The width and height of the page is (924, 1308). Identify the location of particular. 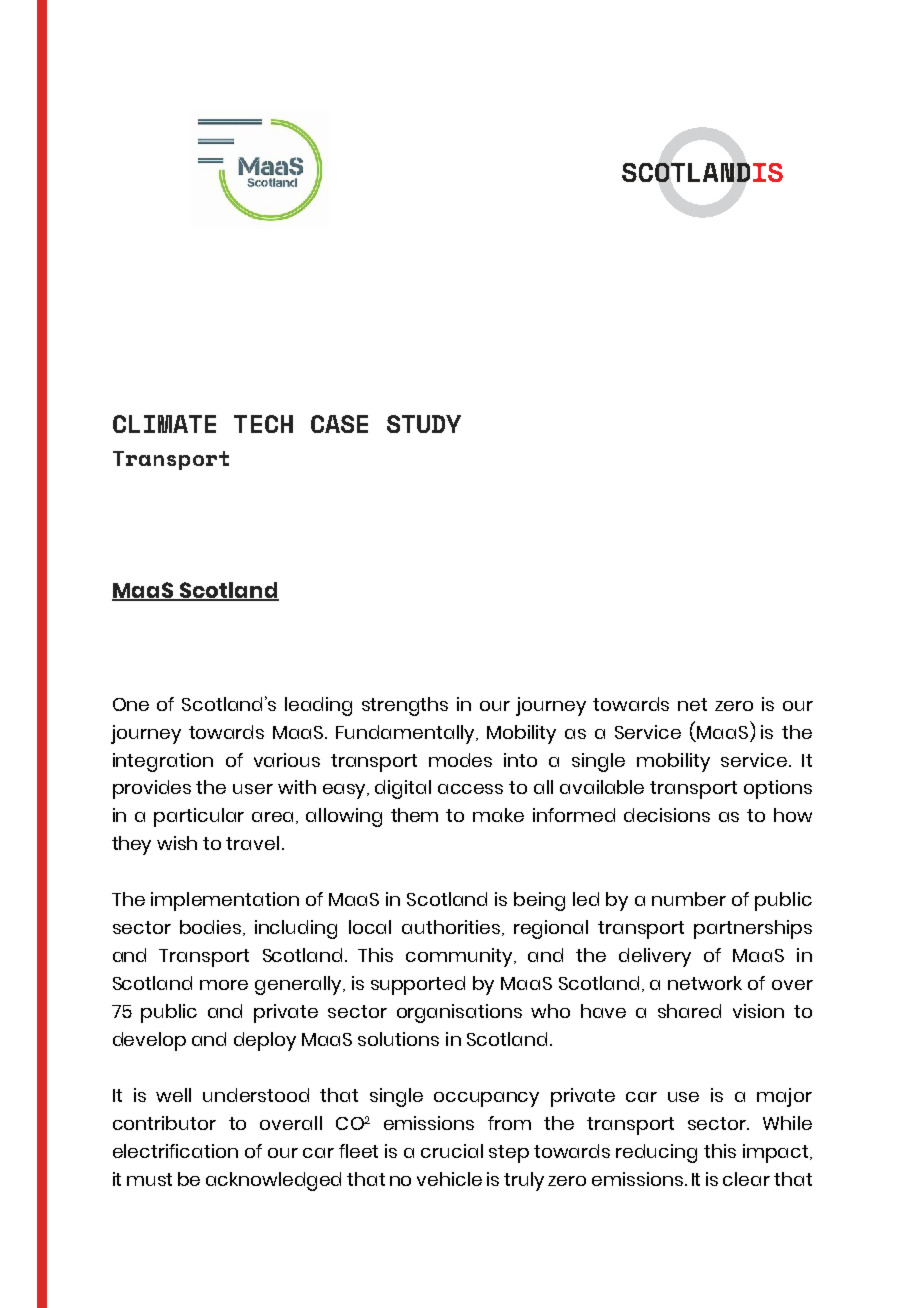
(199, 817).
